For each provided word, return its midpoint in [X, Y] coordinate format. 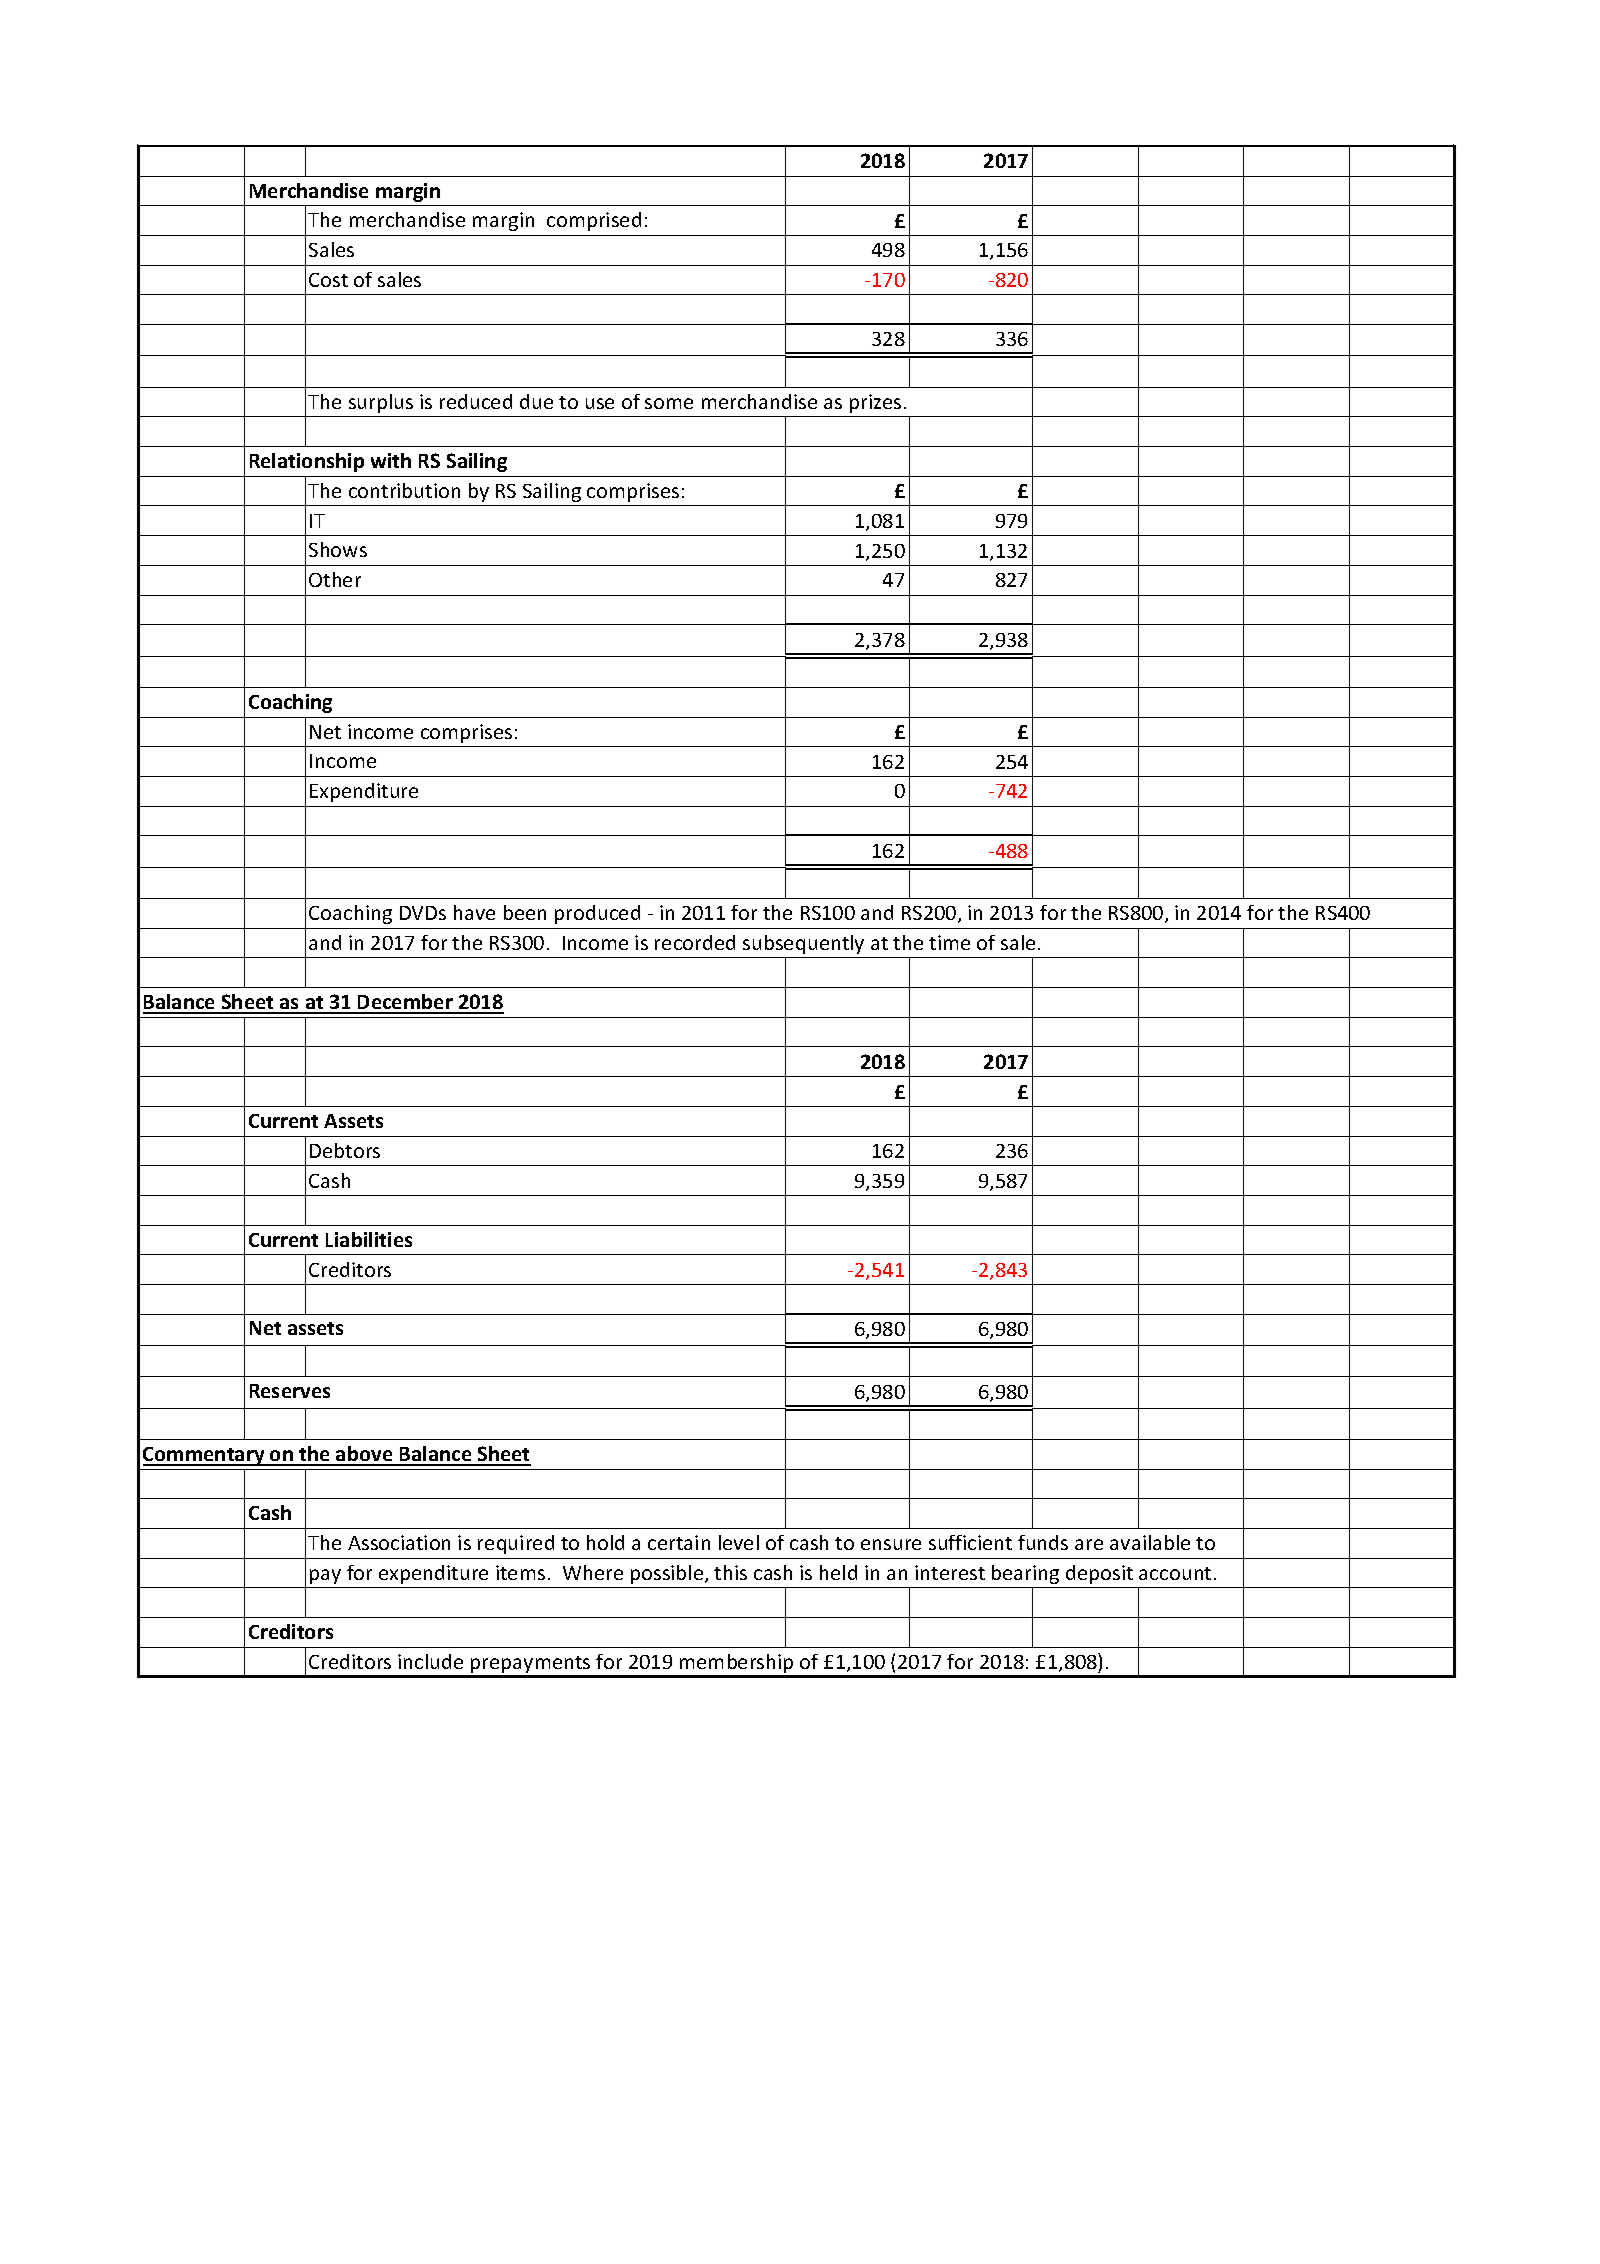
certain [679, 1542]
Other [335, 579]
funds [1043, 1542]
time [949, 942]
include [430, 1661]
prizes [875, 403]
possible [668, 1574]
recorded [695, 942]
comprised [594, 221]
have [474, 912]
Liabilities [369, 1239]
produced [597, 914]
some [669, 403]
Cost [328, 280]
